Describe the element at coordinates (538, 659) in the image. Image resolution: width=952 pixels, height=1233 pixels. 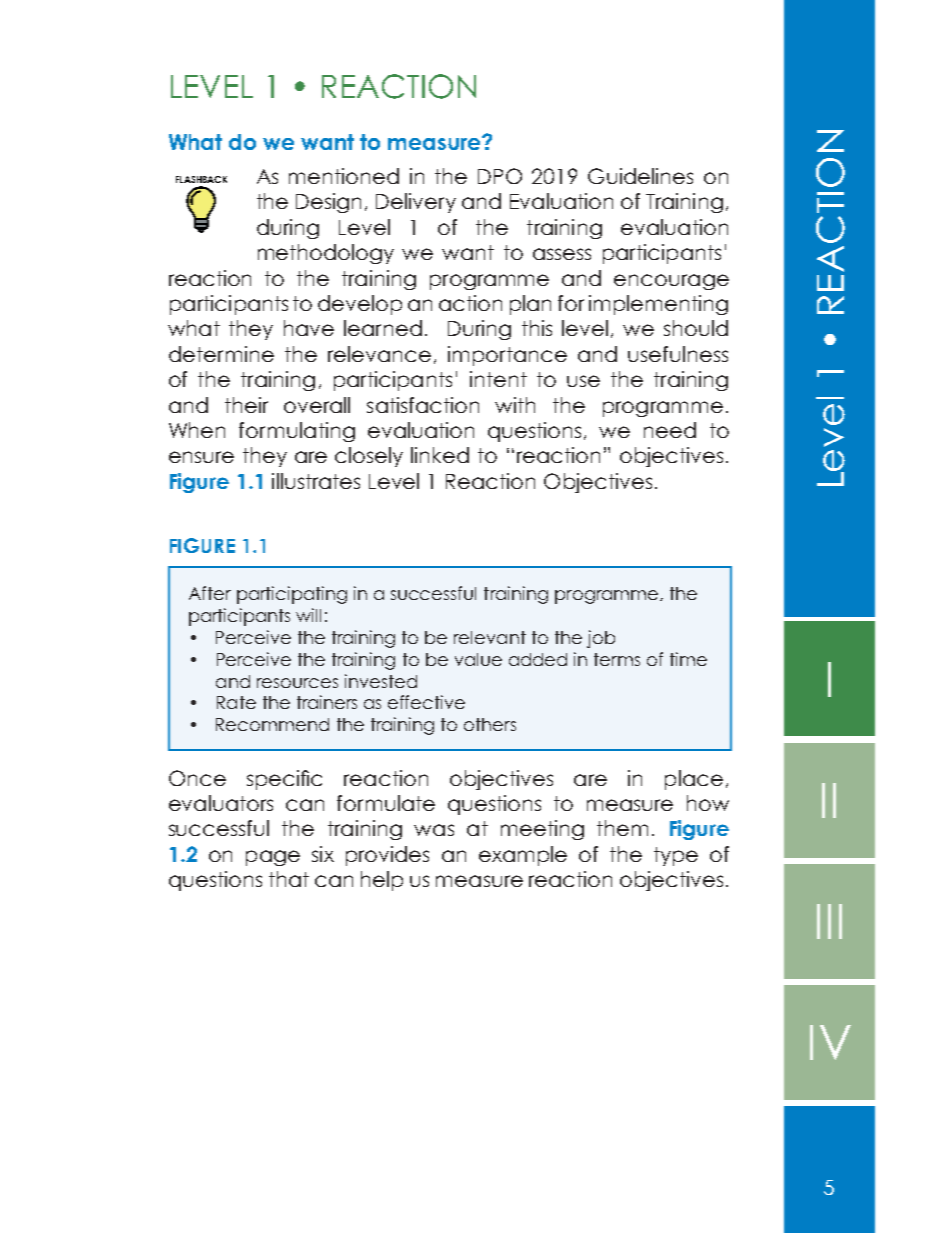
I see `added` at that location.
